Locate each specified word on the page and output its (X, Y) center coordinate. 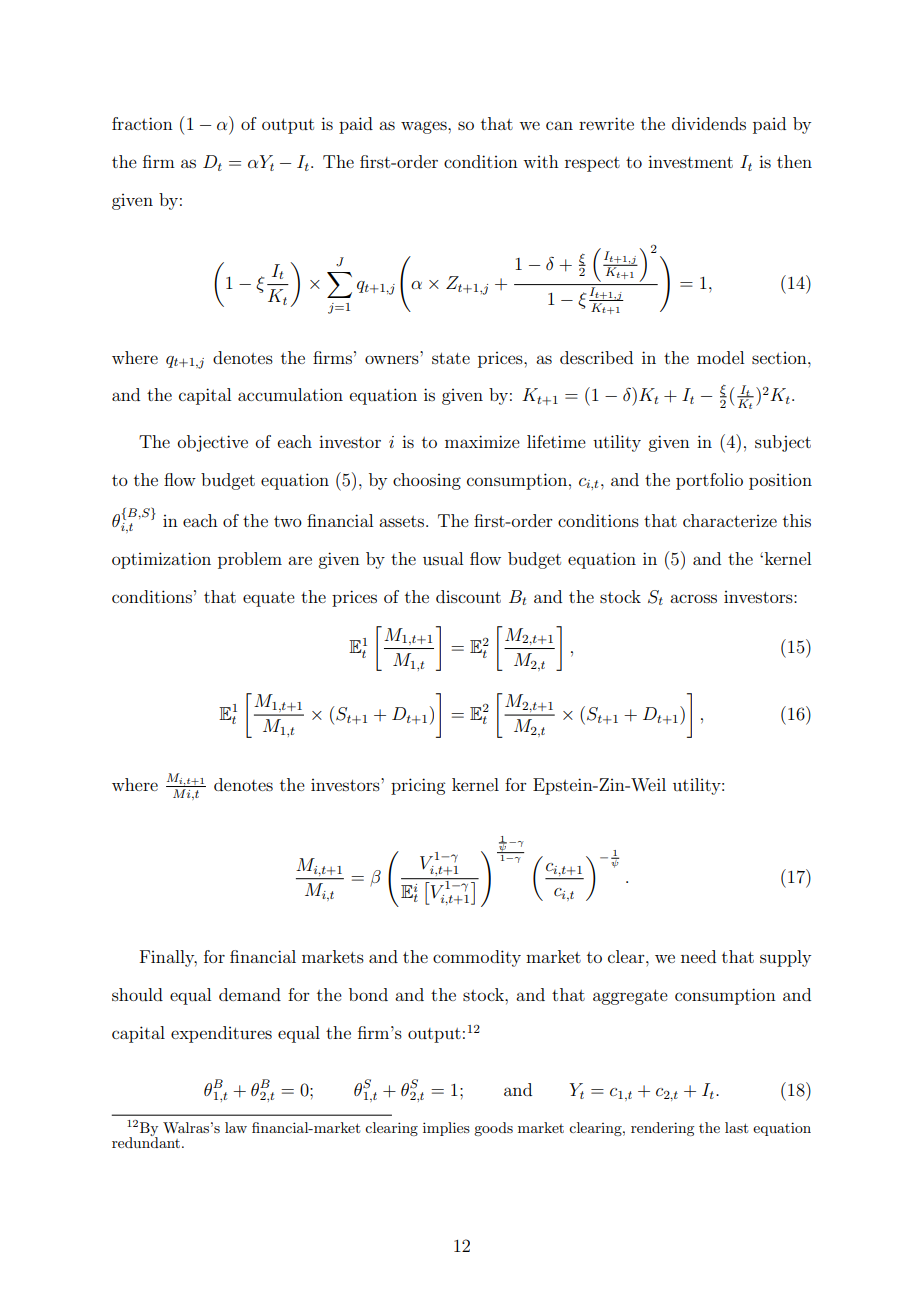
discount (468, 596)
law (236, 1127)
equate (269, 599)
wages (425, 127)
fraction (142, 123)
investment (690, 161)
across (693, 598)
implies (446, 1129)
